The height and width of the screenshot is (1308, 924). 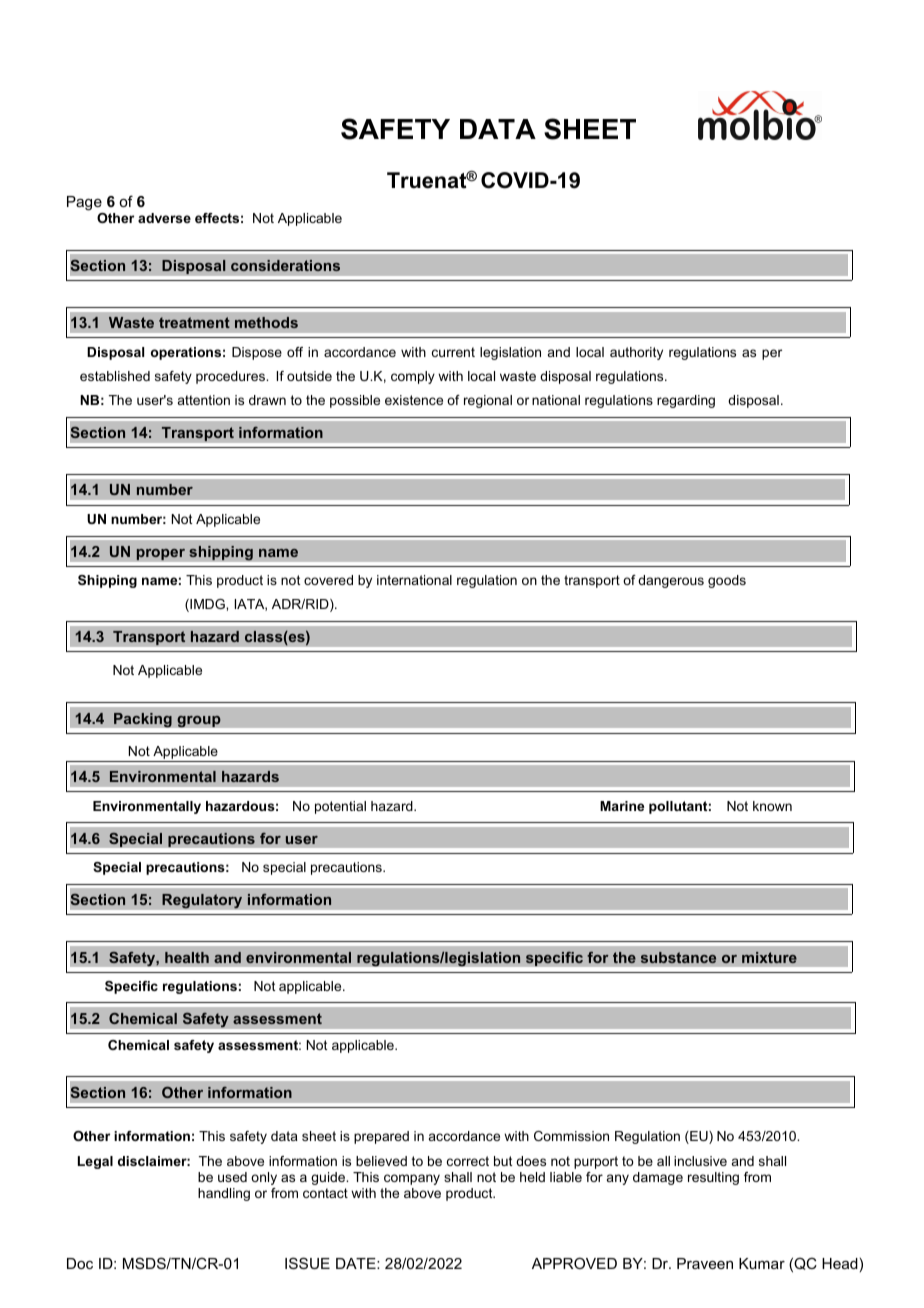 What do you see at coordinates (686, 401) in the screenshot?
I see `regarding` at bounding box center [686, 401].
